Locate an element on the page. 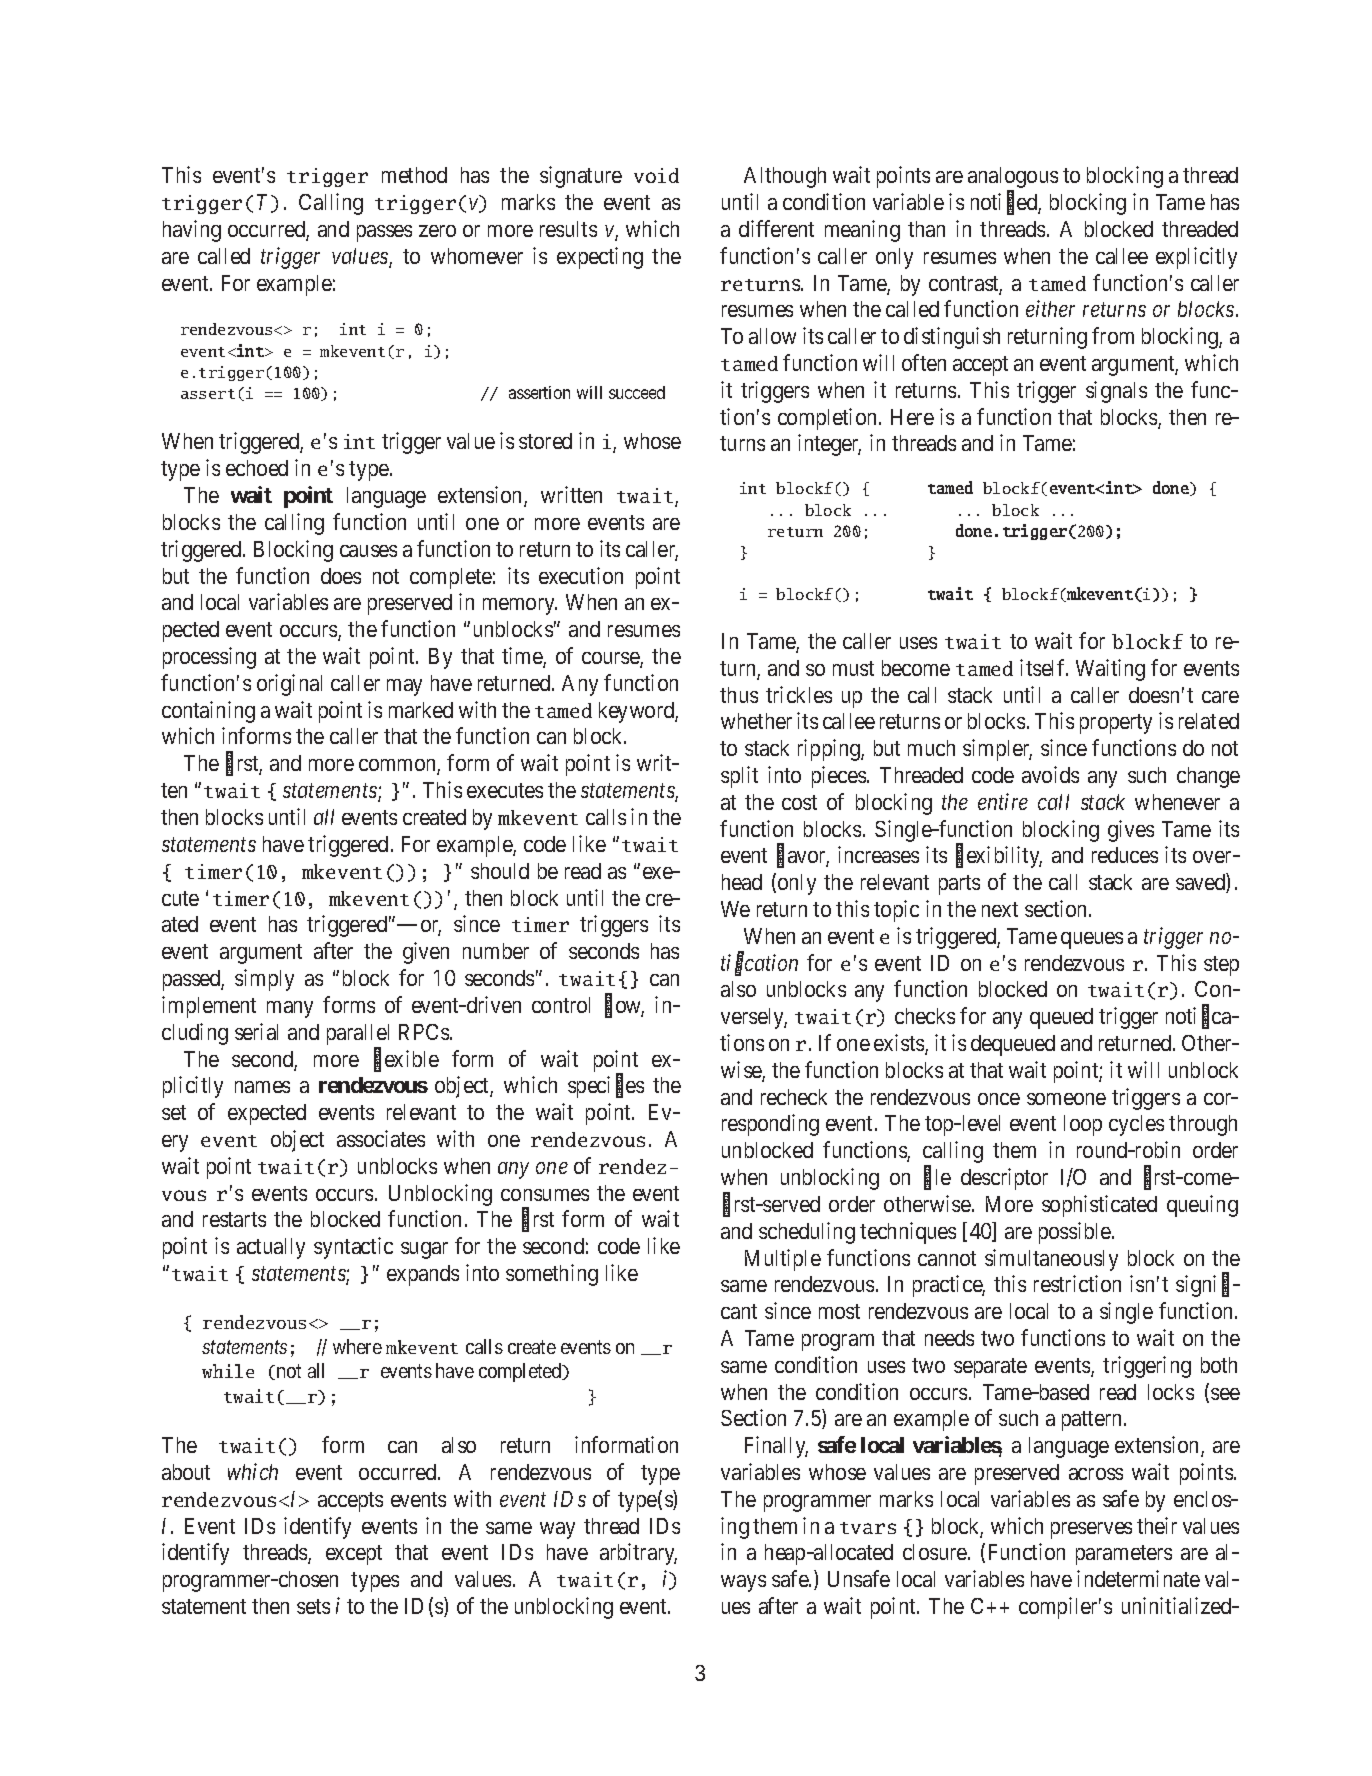  arbitrary is located at coordinates (638, 1554).
